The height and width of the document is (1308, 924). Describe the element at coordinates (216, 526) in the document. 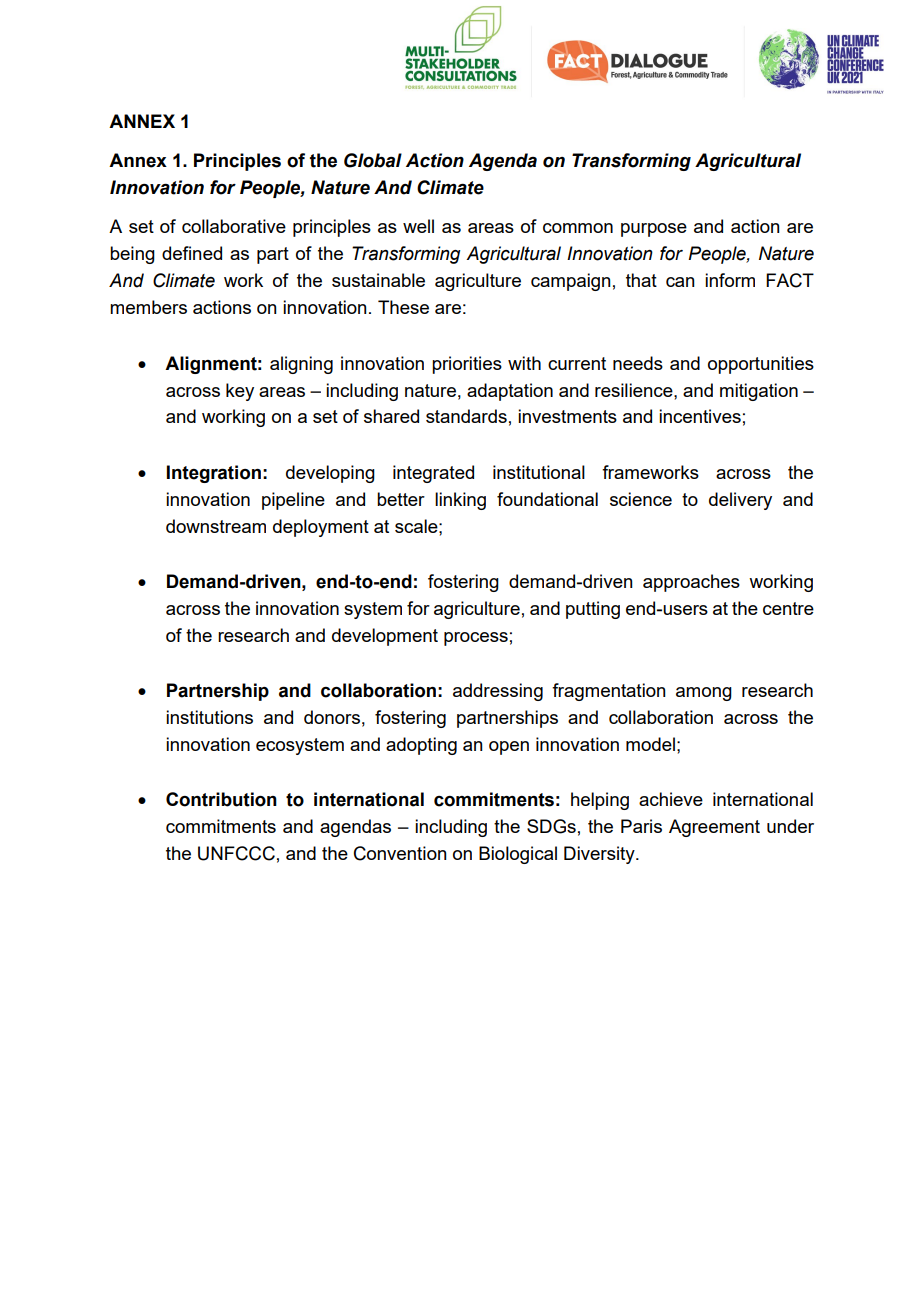

I see `downstream` at that location.
